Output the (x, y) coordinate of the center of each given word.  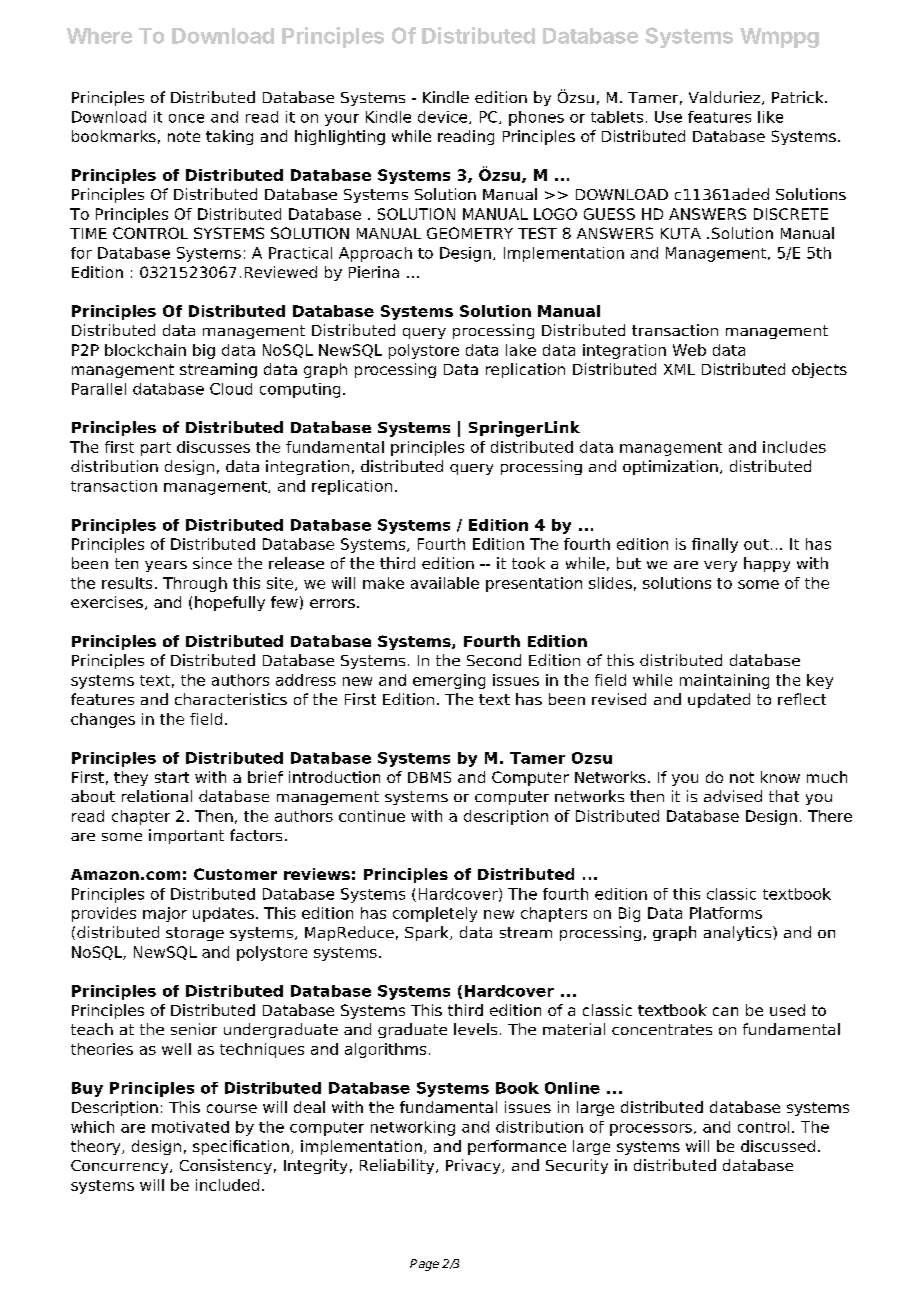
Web (689, 350)
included (227, 1185)
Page (424, 1265)
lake (521, 350)
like (770, 117)
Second (494, 660)
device (444, 117)
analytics (739, 933)
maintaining (724, 681)
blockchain (145, 350)
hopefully (230, 603)
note (184, 136)
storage (195, 934)
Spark (428, 933)
